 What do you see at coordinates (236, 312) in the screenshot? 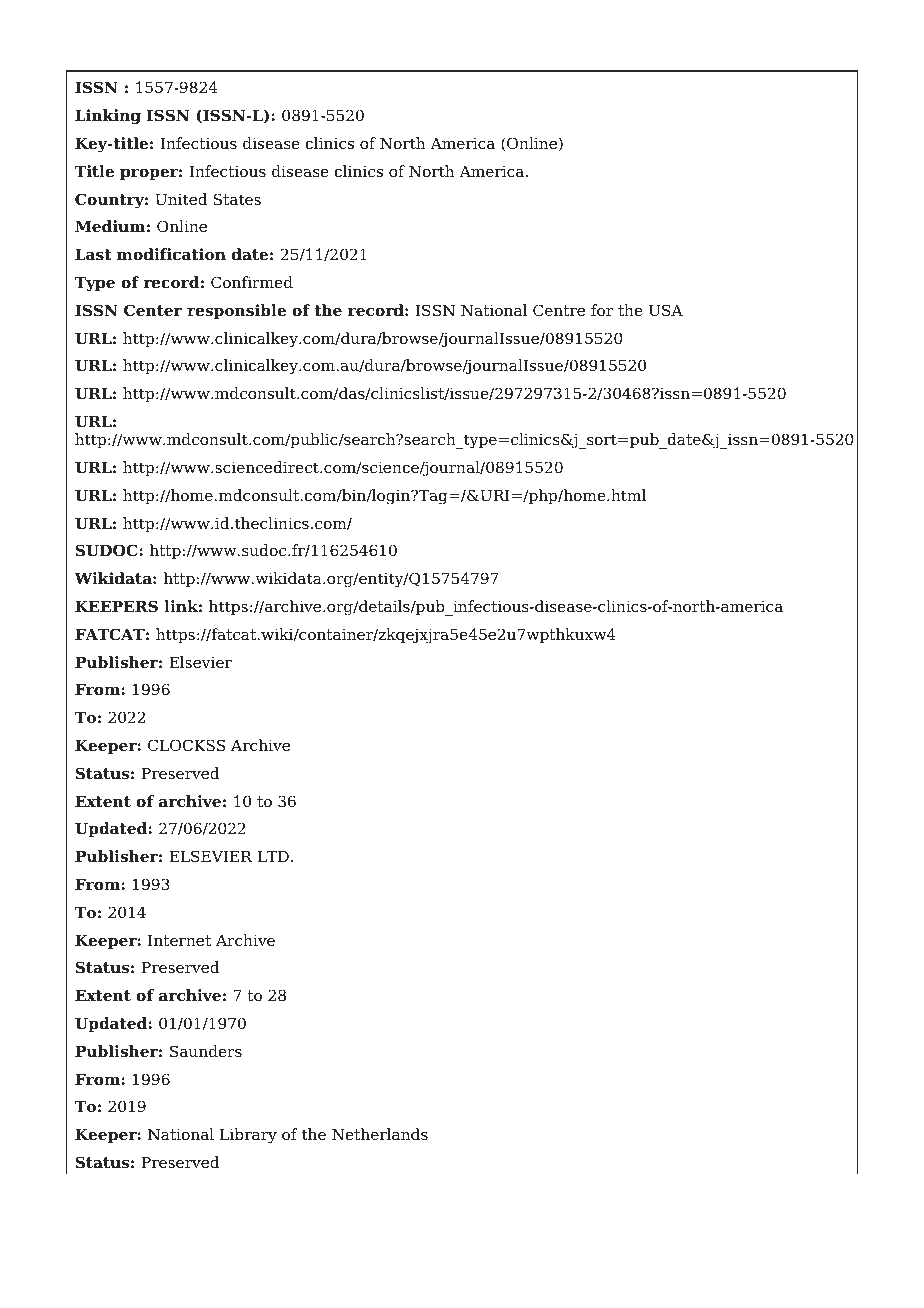
I see `responsible` at bounding box center [236, 312].
